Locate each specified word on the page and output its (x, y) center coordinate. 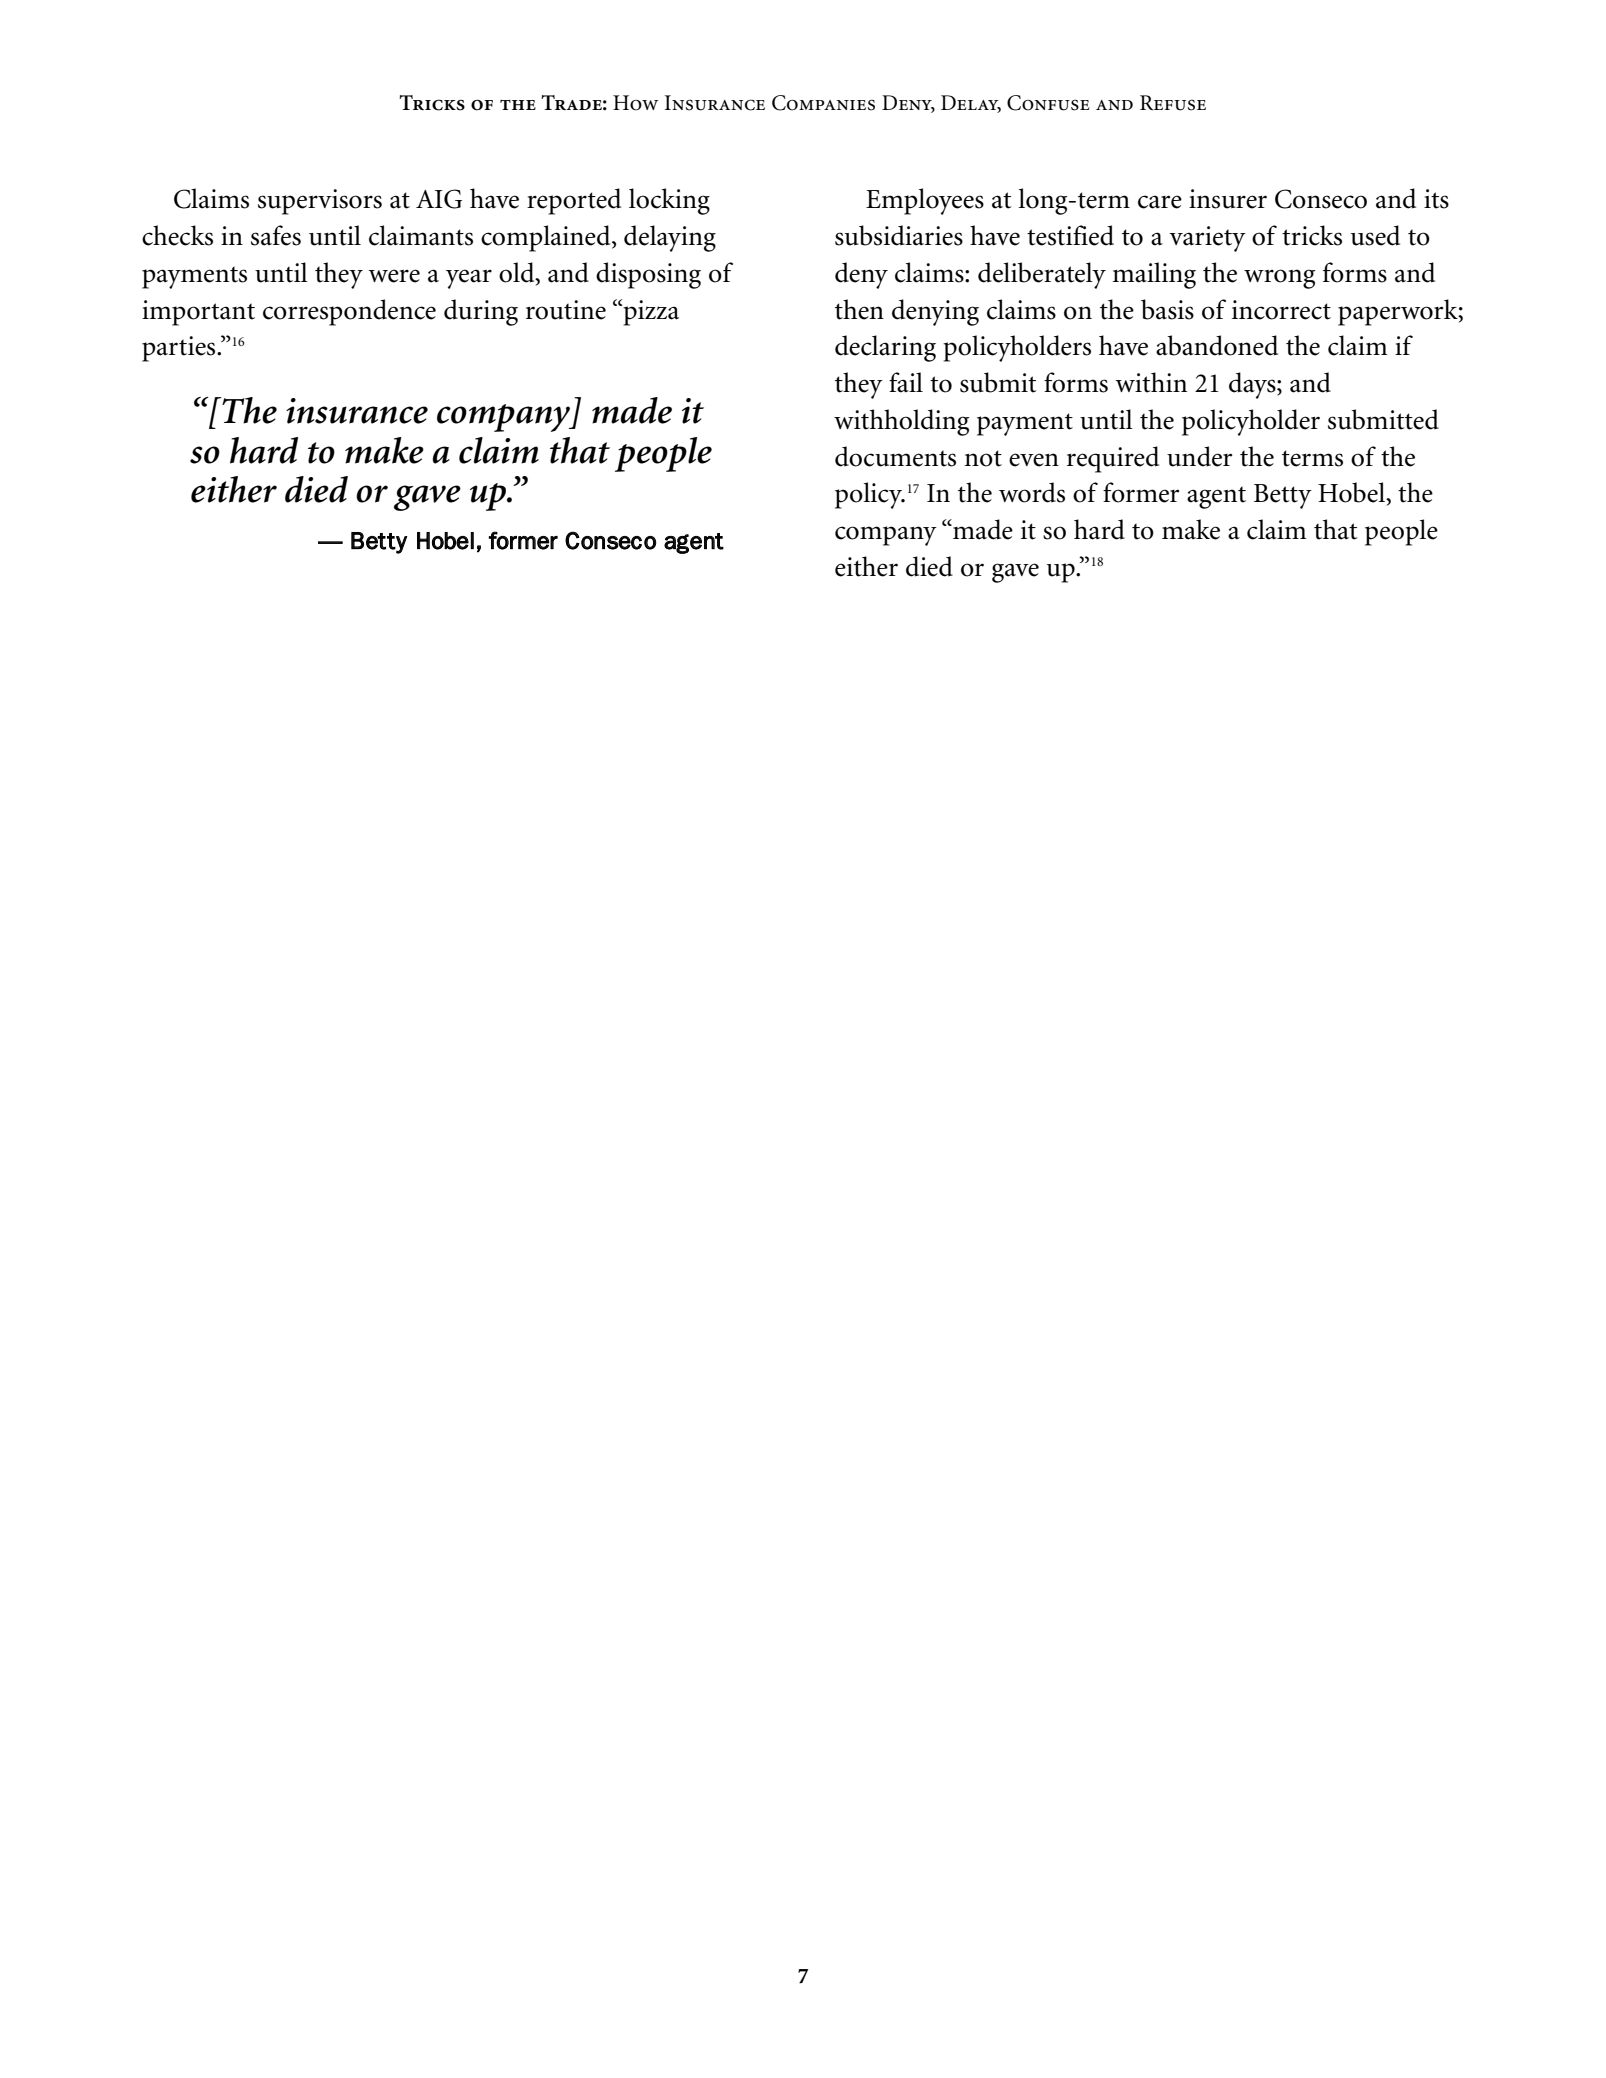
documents (895, 456)
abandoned (1217, 345)
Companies (823, 103)
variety (1207, 239)
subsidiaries (899, 235)
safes (276, 235)
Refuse (1173, 103)
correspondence (349, 312)
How (635, 103)
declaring (885, 348)
